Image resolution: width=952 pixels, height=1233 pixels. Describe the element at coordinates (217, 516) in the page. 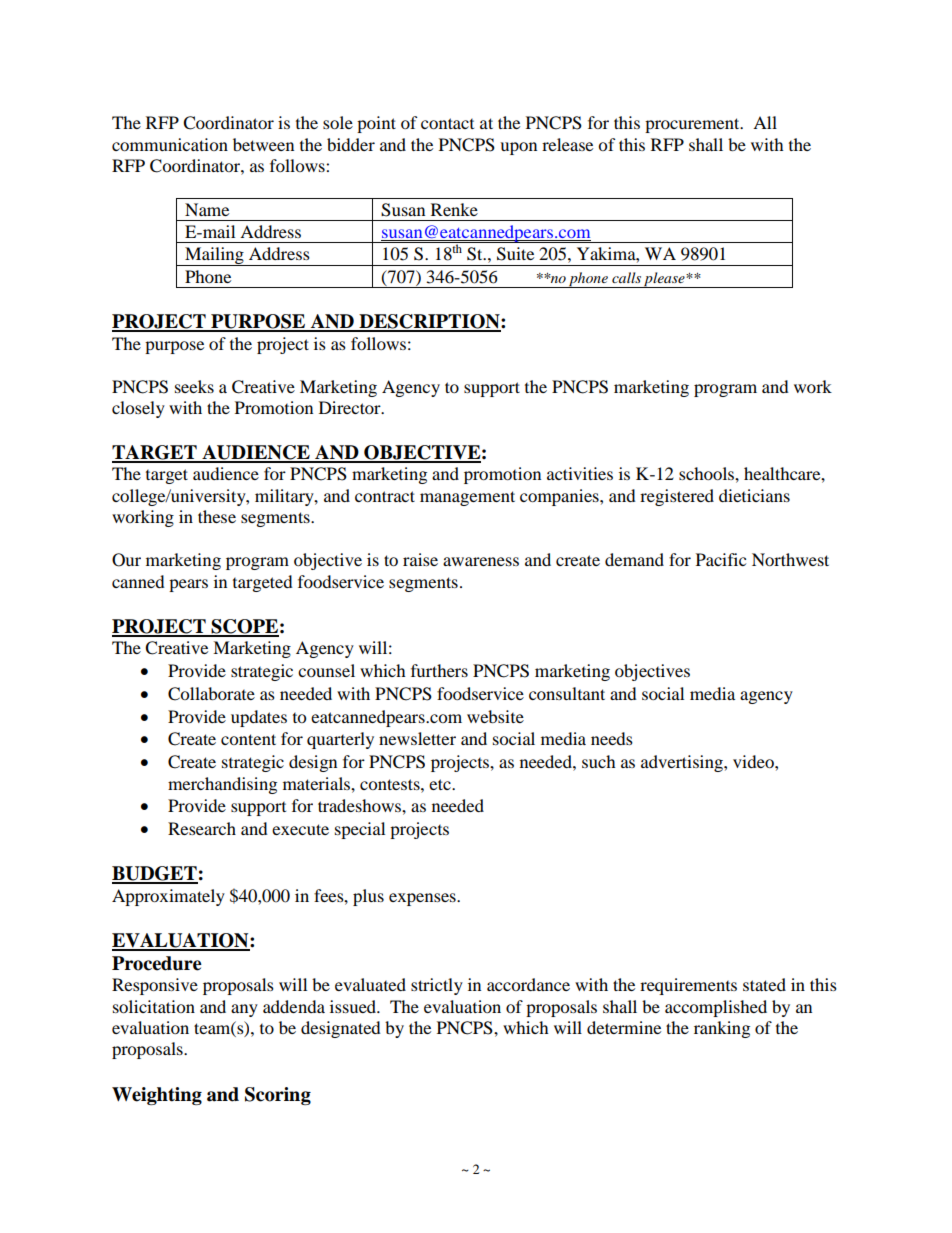

I see `these` at that location.
